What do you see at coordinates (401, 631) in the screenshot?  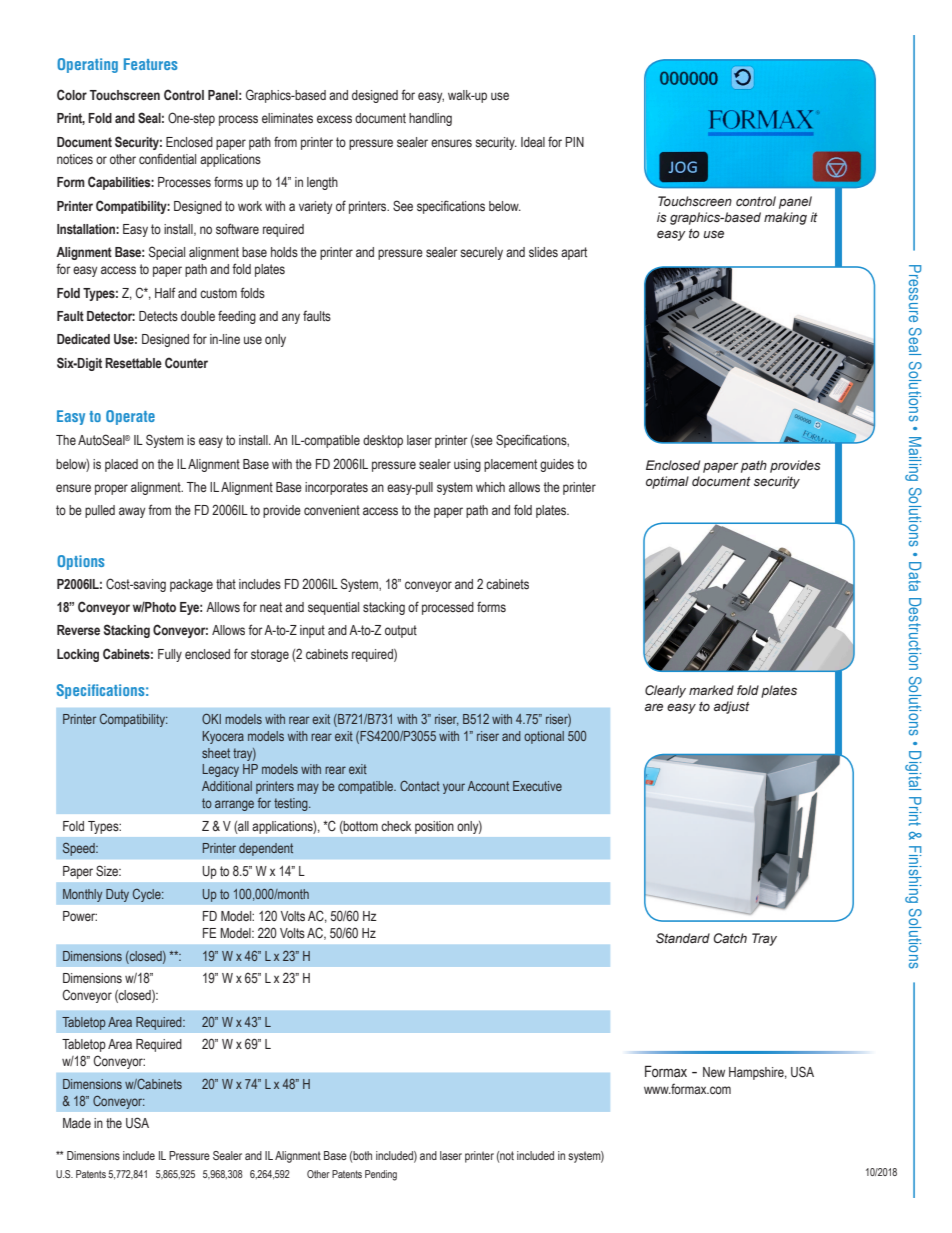 I see `output` at bounding box center [401, 631].
